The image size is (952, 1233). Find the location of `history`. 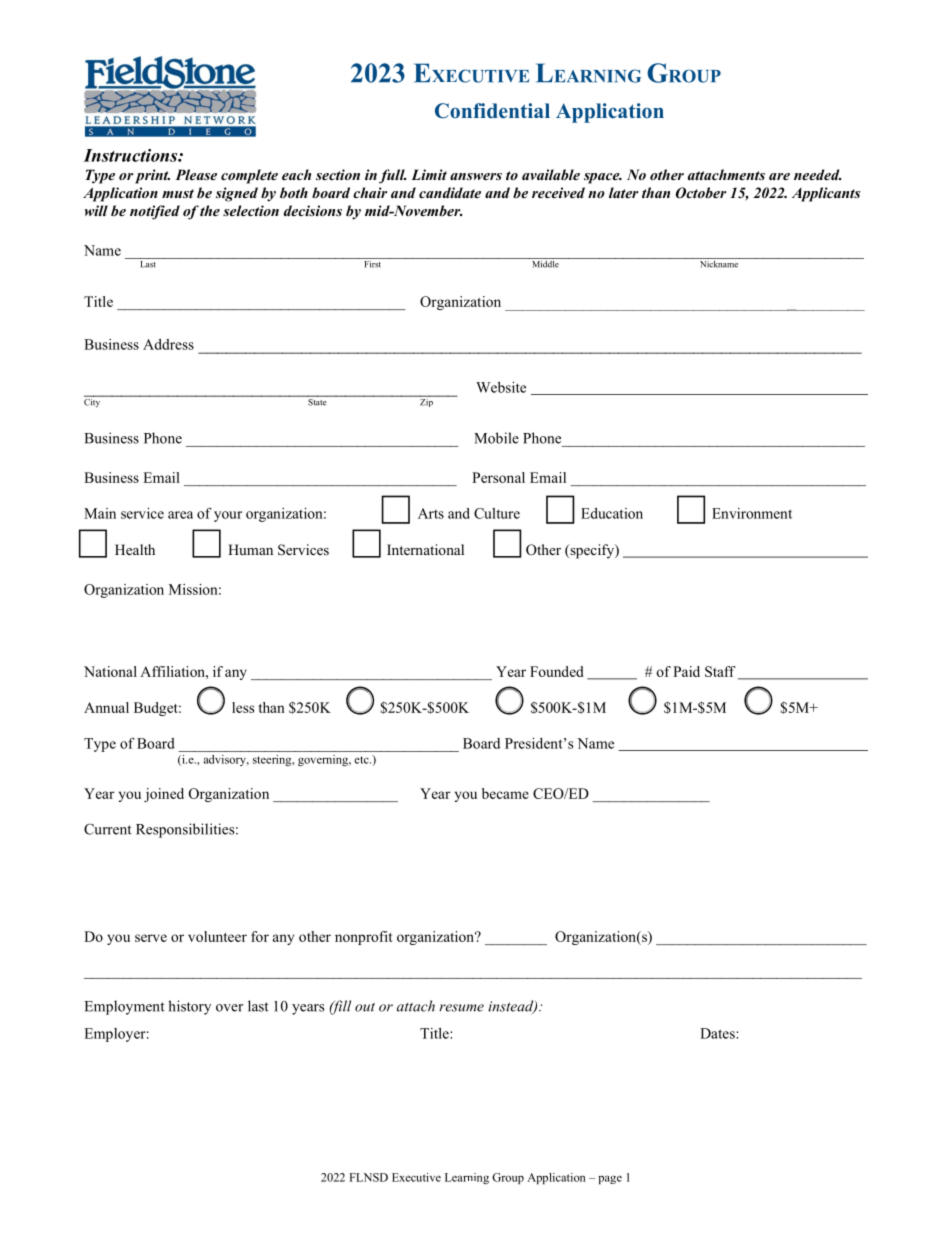

history is located at coordinates (189, 1007).
